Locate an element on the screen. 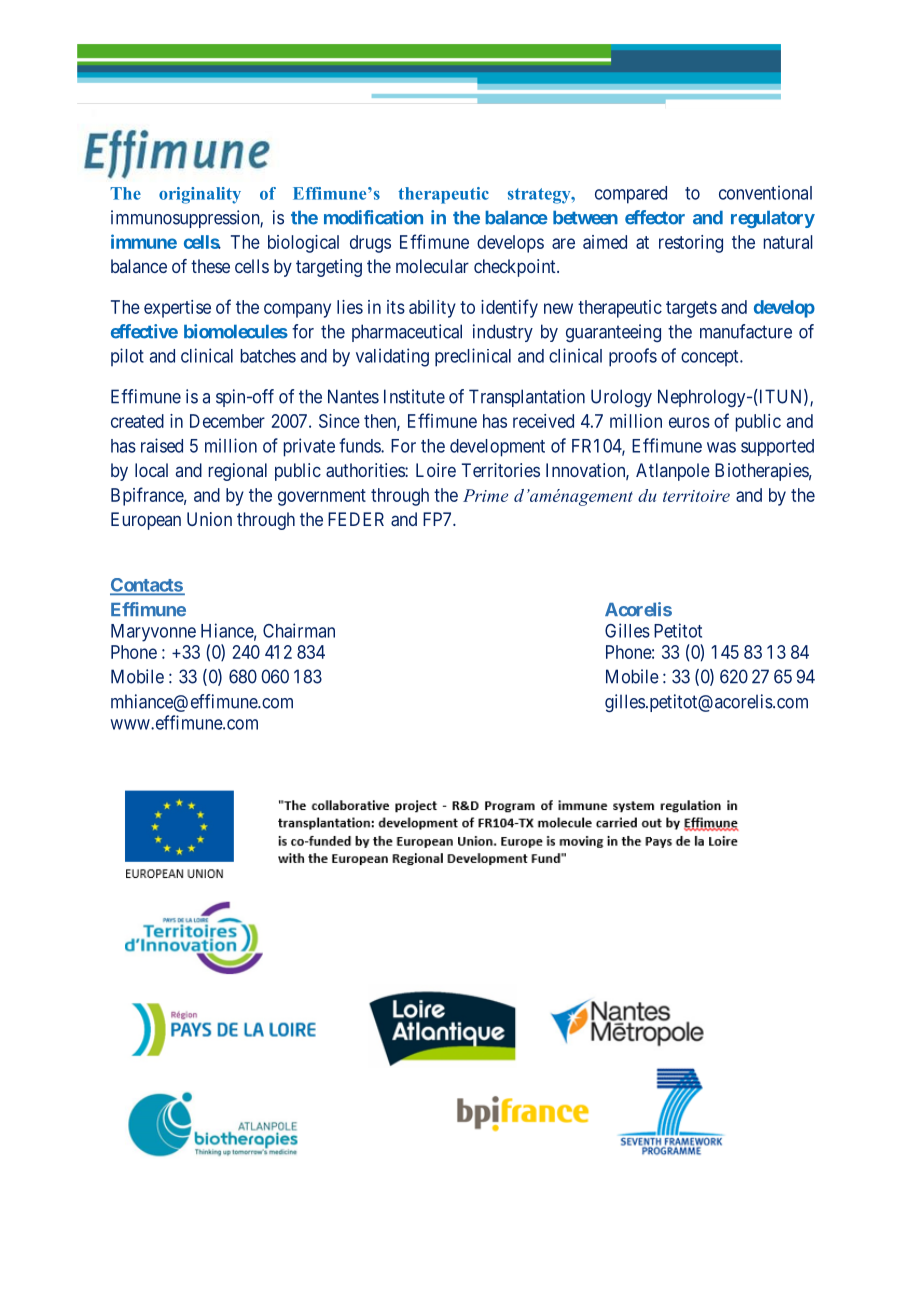 The height and width of the screenshot is (1308, 924). targets is located at coordinates (691, 309).
